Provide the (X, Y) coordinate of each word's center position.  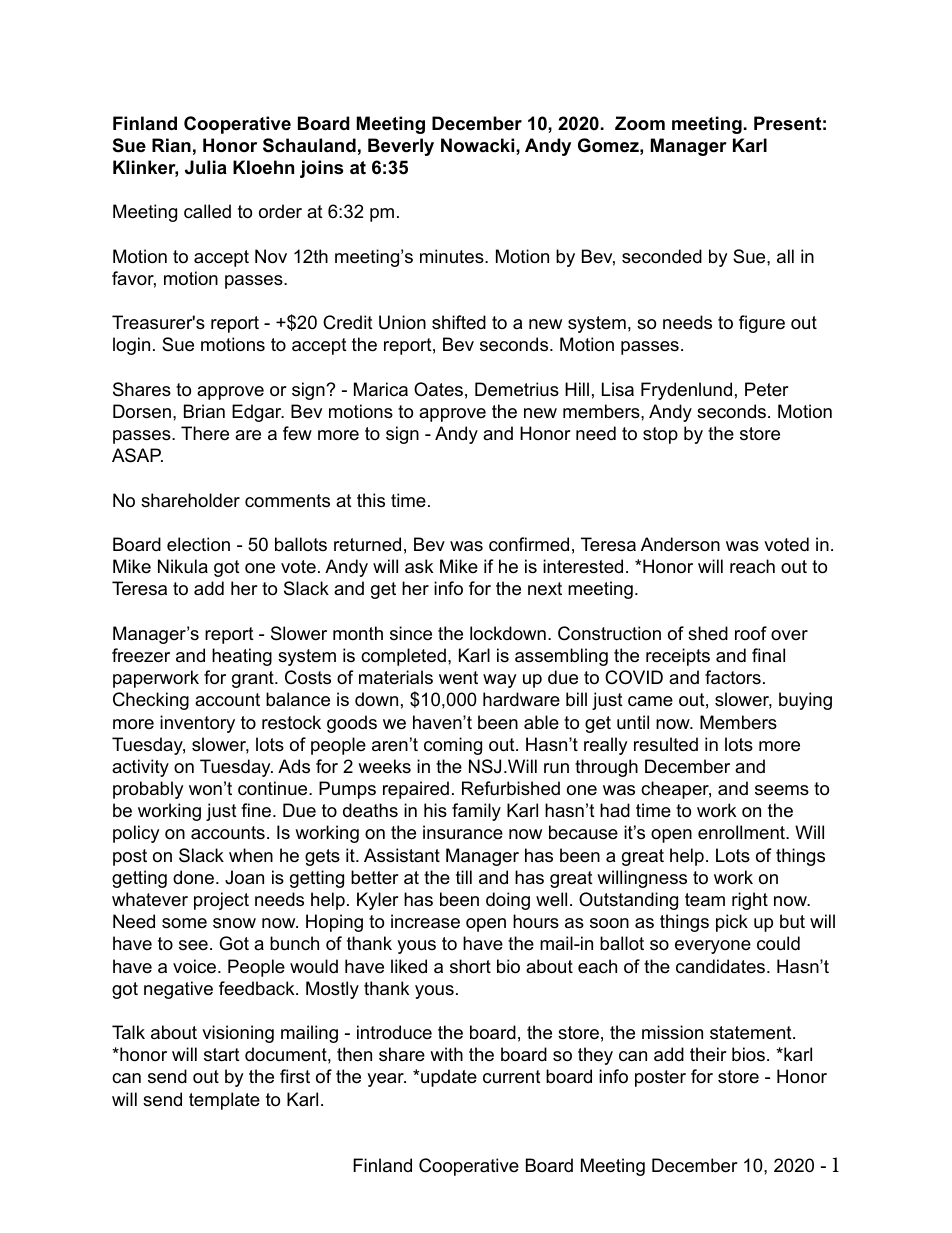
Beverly (401, 147)
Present (787, 123)
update (449, 1078)
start (222, 1054)
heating (242, 657)
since (411, 633)
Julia (206, 167)
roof (751, 633)
